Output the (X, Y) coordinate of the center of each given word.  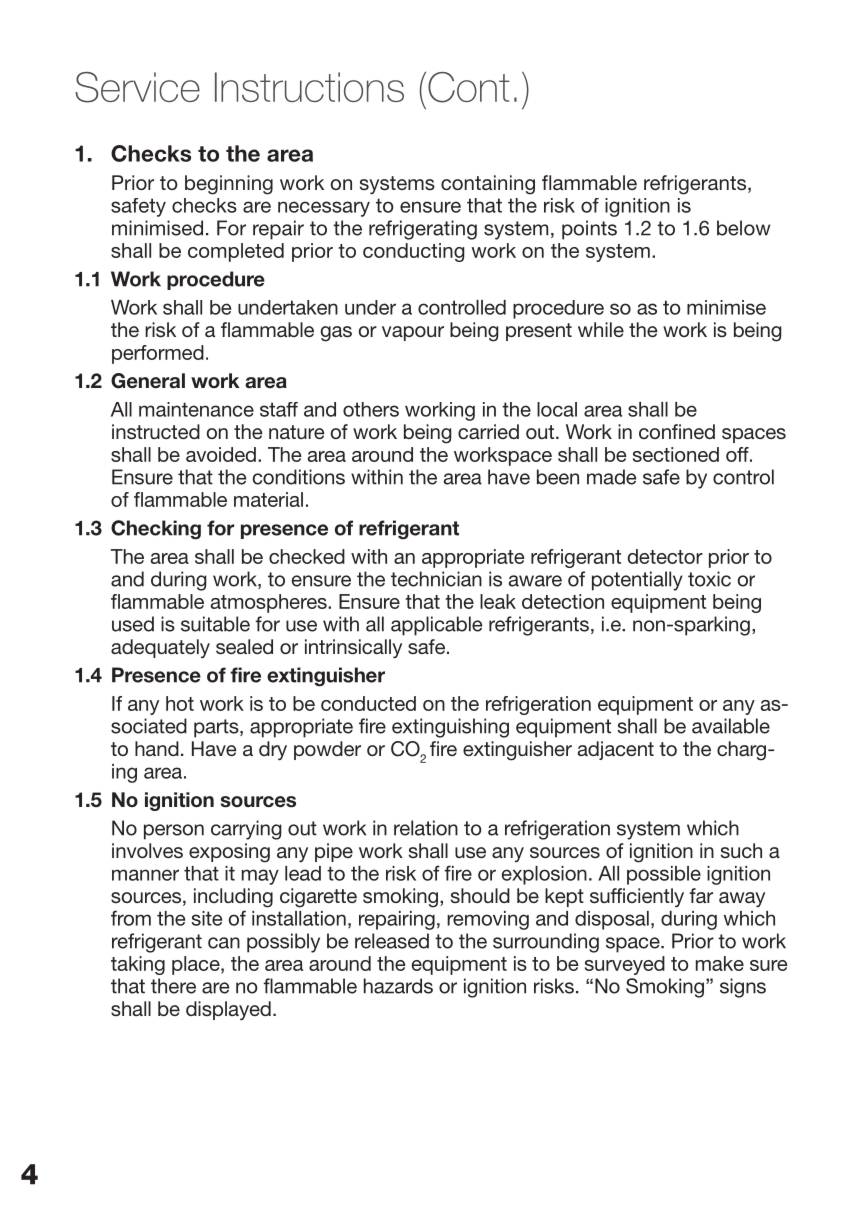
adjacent (616, 750)
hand (157, 748)
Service (137, 87)
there (173, 986)
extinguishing (450, 728)
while (601, 329)
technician (436, 579)
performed (158, 354)
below (743, 228)
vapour (413, 333)
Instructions (309, 87)
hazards (398, 986)
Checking (156, 530)
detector (665, 556)
